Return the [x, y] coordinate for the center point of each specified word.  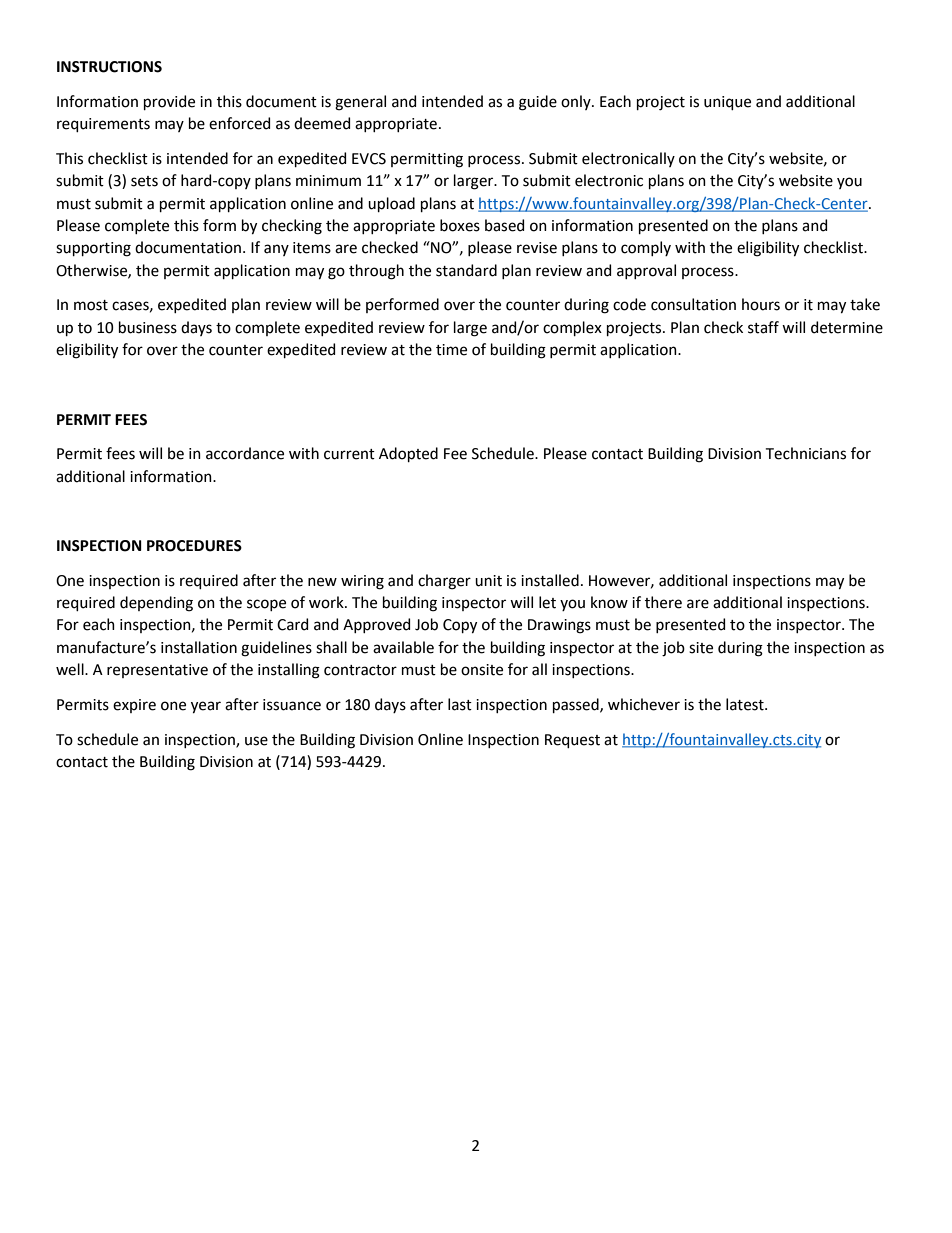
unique [727, 103]
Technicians [806, 453]
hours [761, 304]
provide [169, 102]
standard [466, 270]
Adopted [408, 454]
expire [134, 706]
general [360, 103]
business [148, 327]
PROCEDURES [194, 546]
